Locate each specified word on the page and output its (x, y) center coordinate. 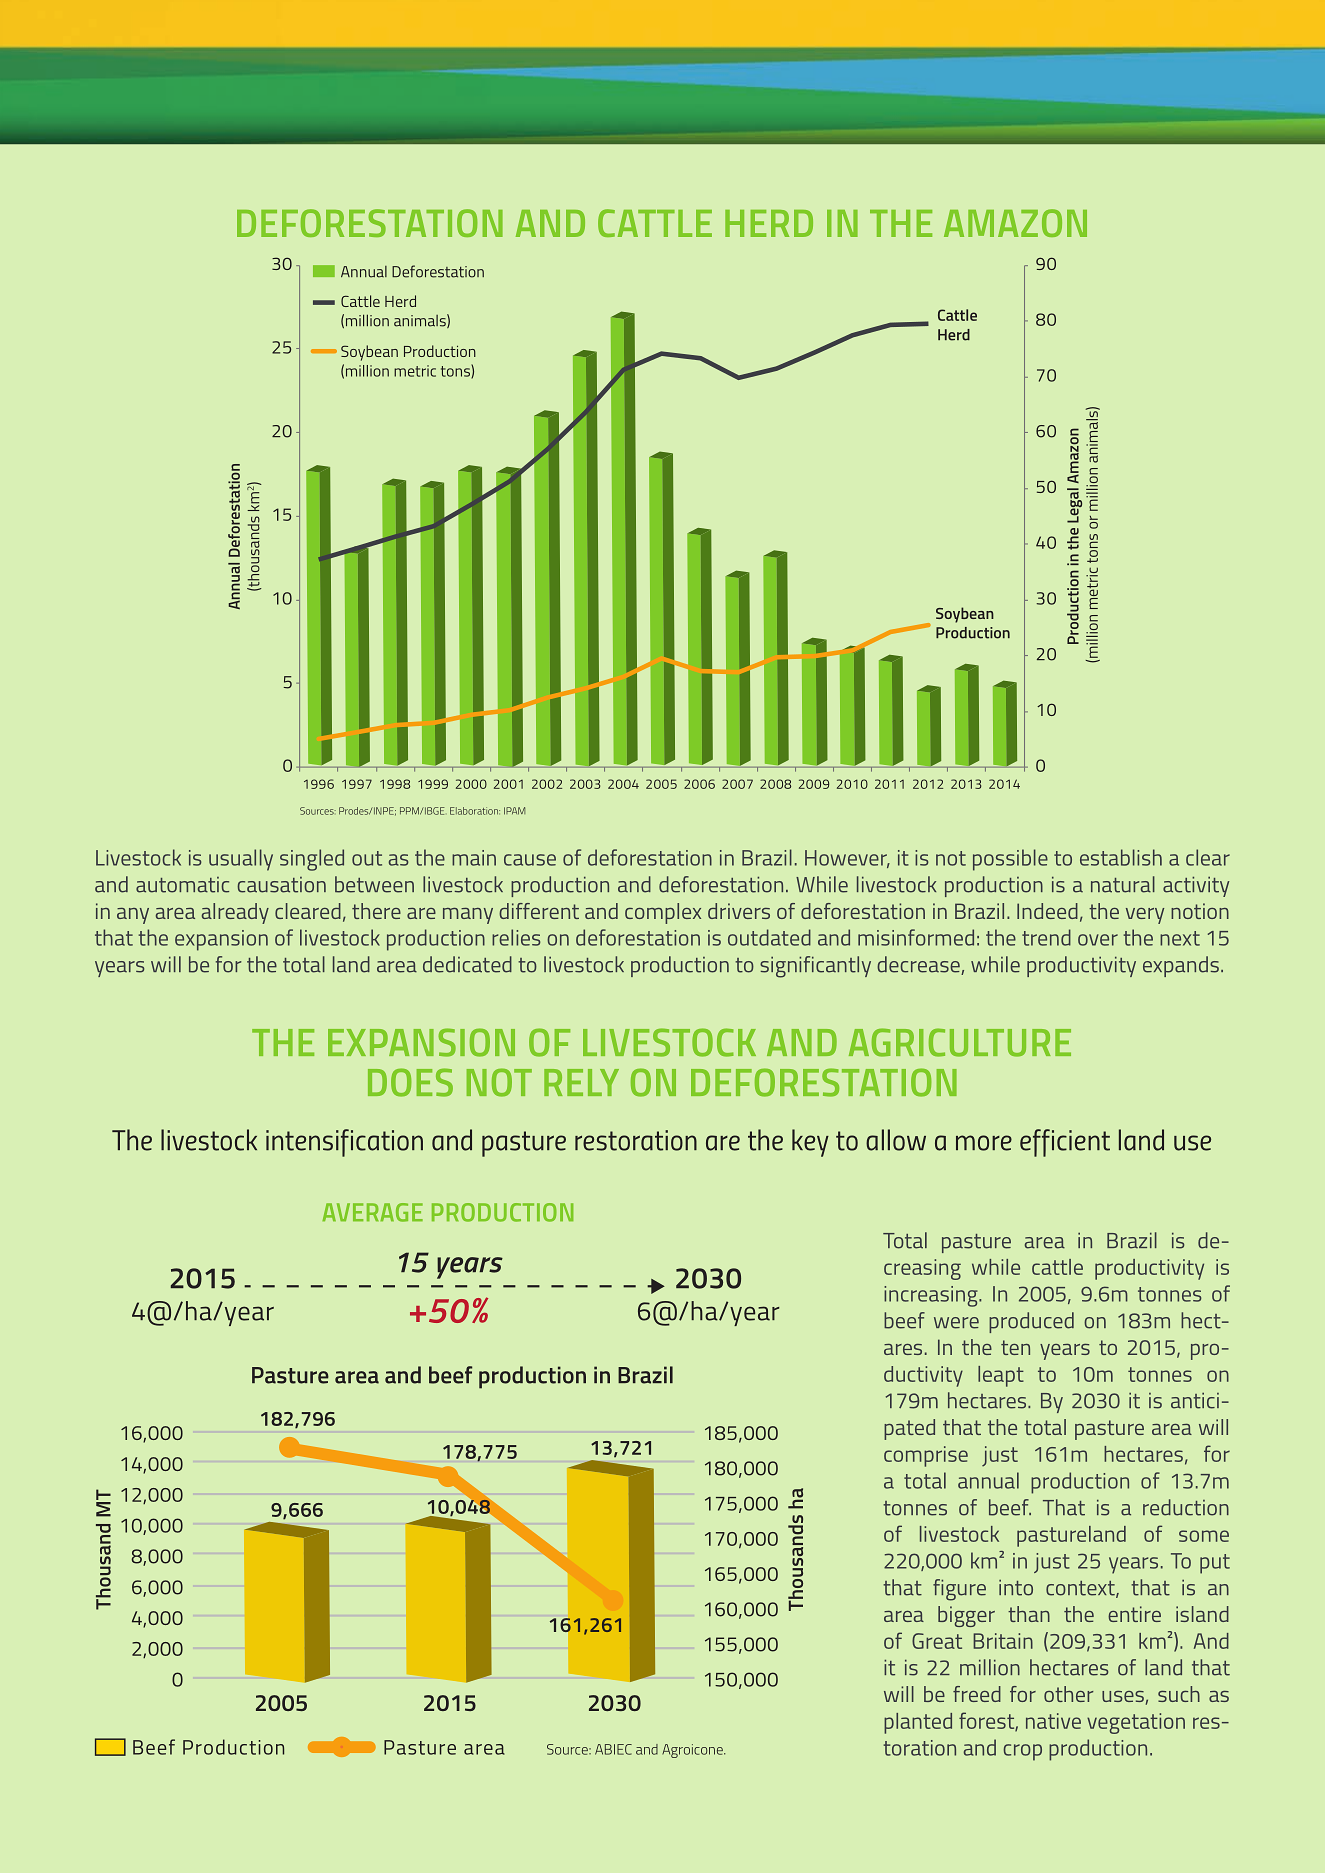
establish (1121, 857)
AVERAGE (372, 1212)
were (956, 1323)
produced (1031, 1322)
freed (977, 1694)
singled (312, 860)
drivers (739, 911)
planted (918, 1723)
